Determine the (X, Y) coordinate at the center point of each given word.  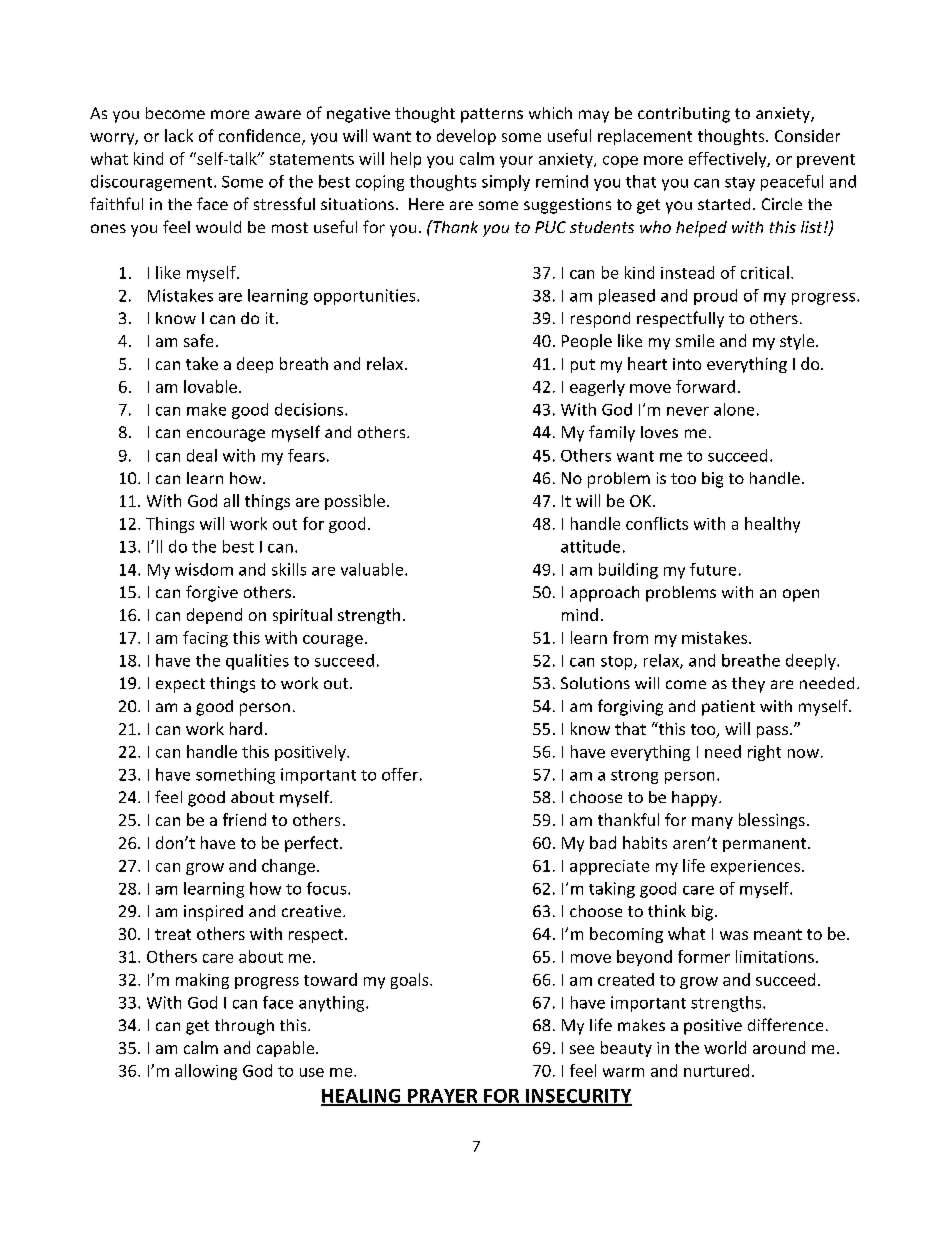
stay (740, 184)
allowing (206, 1072)
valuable (373, 569)
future (713, 569)
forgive (212, 593)
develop (466, 137)
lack (179, 135)
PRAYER (443, 1097)
